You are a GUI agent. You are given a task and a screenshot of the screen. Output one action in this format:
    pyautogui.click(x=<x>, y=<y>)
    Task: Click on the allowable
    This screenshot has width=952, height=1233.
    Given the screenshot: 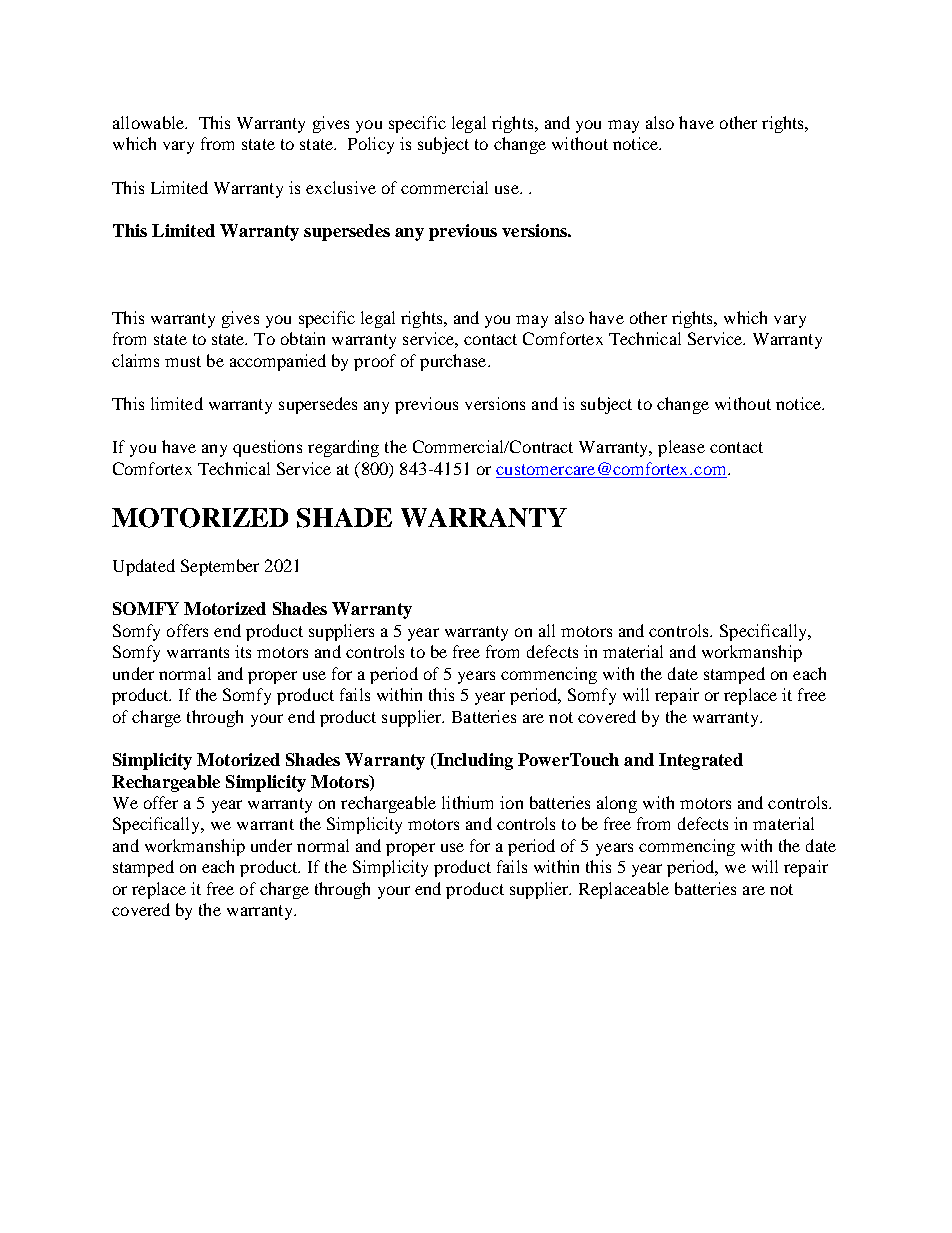 What is the action you would take?
    pyautogui.click(x=150, y=122)
